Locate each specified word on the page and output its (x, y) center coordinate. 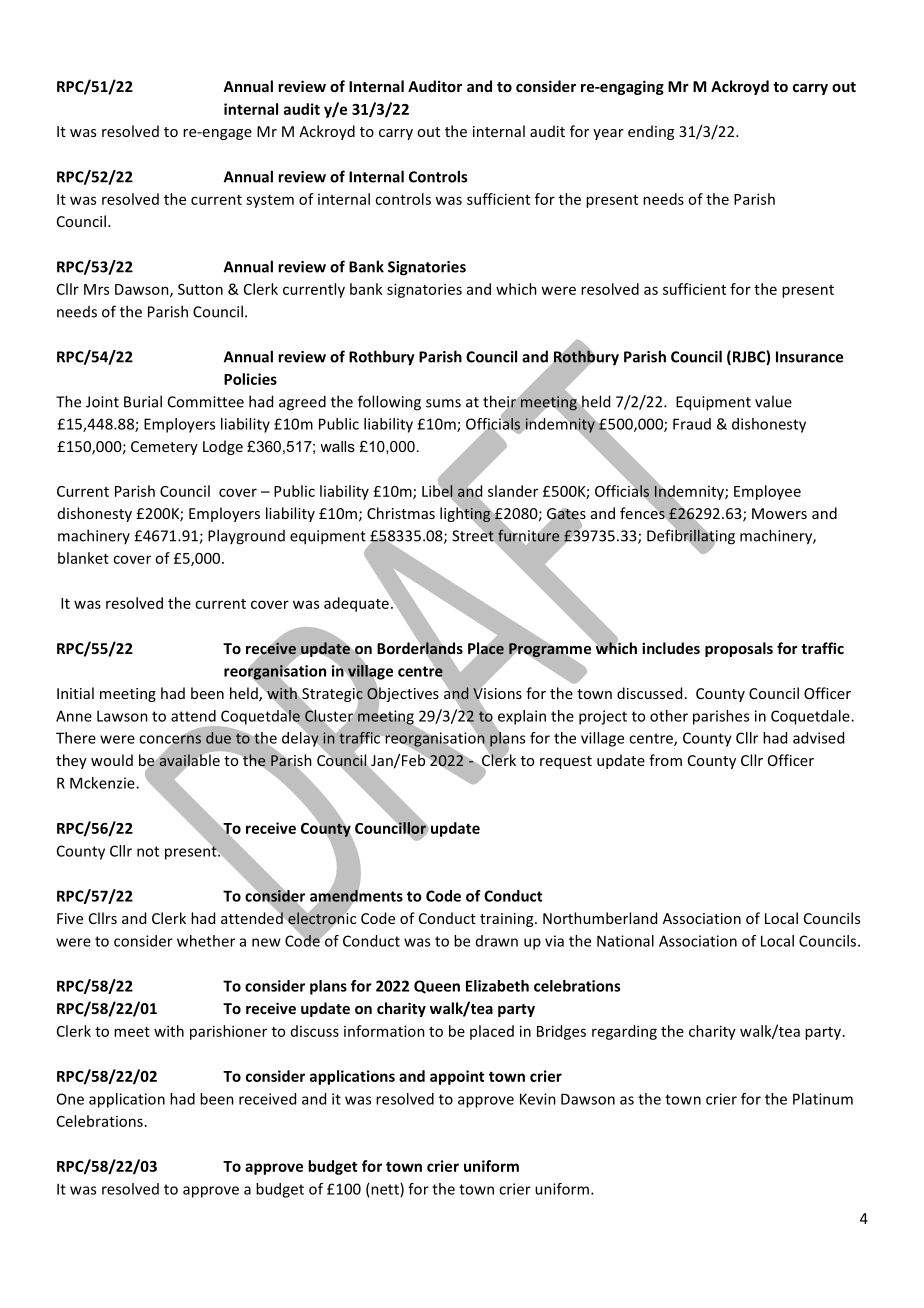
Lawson (122, 716)
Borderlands (420, 648)
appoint (457, 1077)
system (270, 201)
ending (651, 132)
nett (386, 1190)
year (608, 134)
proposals (739, 649)
